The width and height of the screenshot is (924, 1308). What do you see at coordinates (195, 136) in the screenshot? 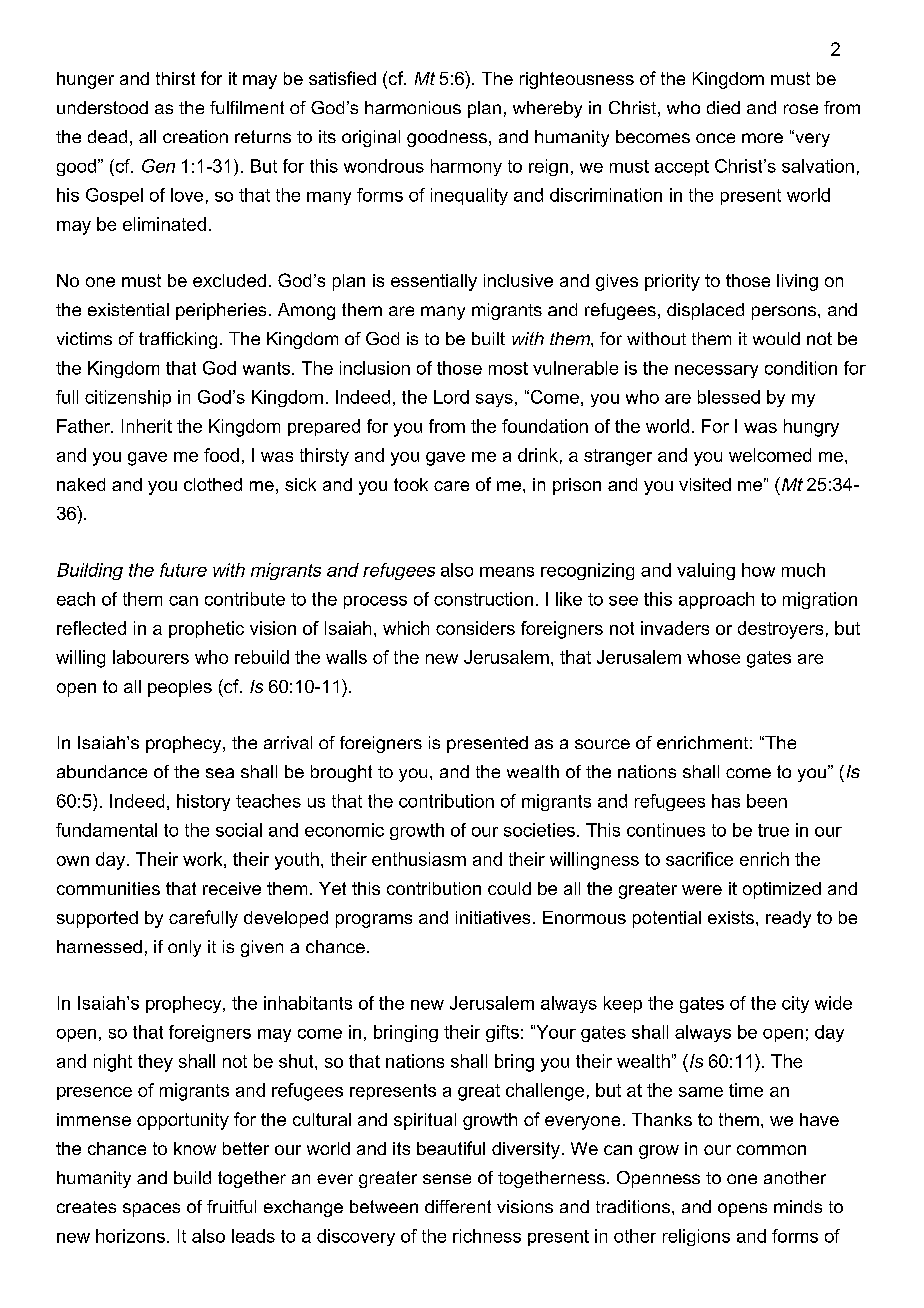
I see `creation` at bounding box center [195, 136].
